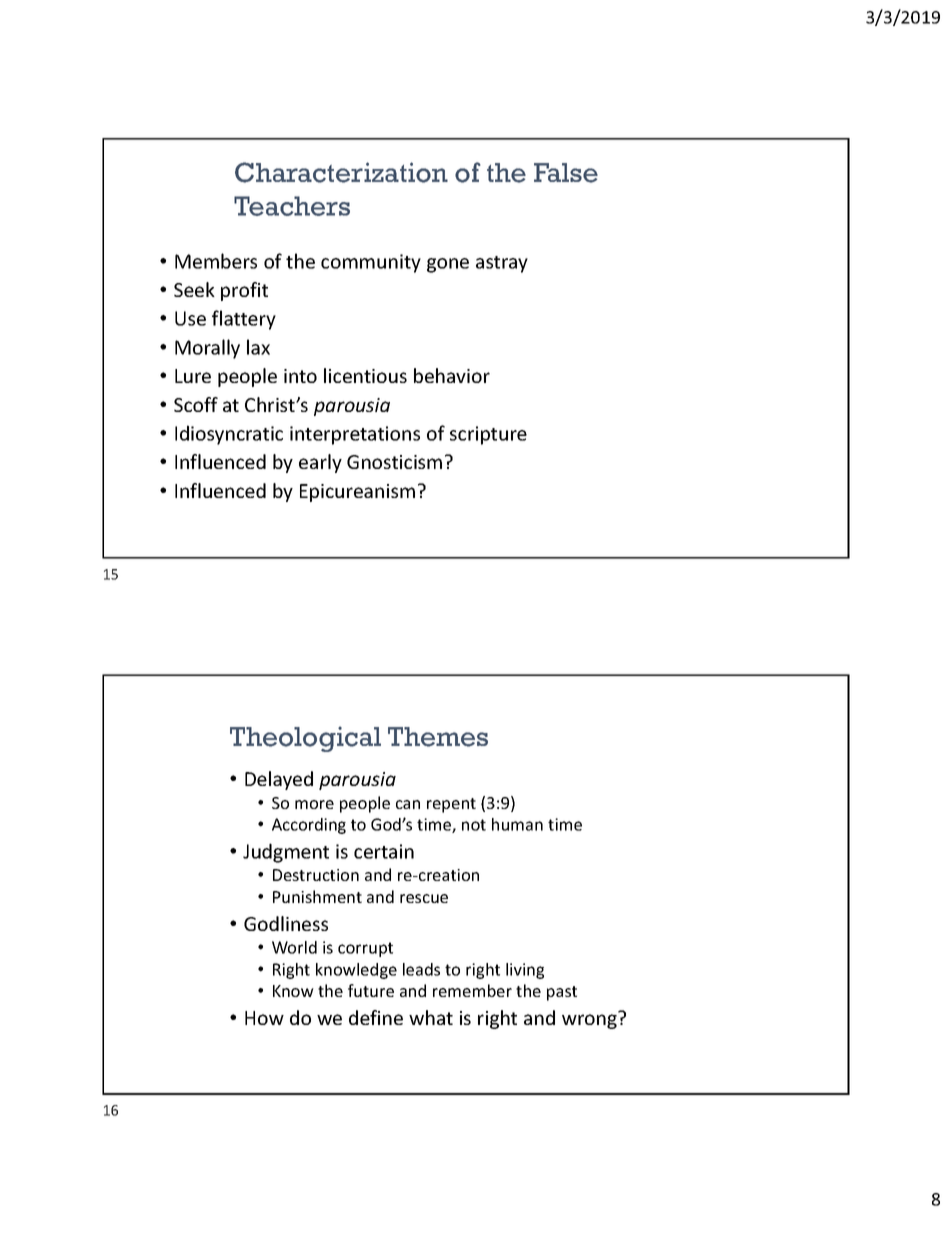 The width and height of the image is (952, 1233). Describe the element at coordinates (562, 993) in the image. I see `past` at that location.
